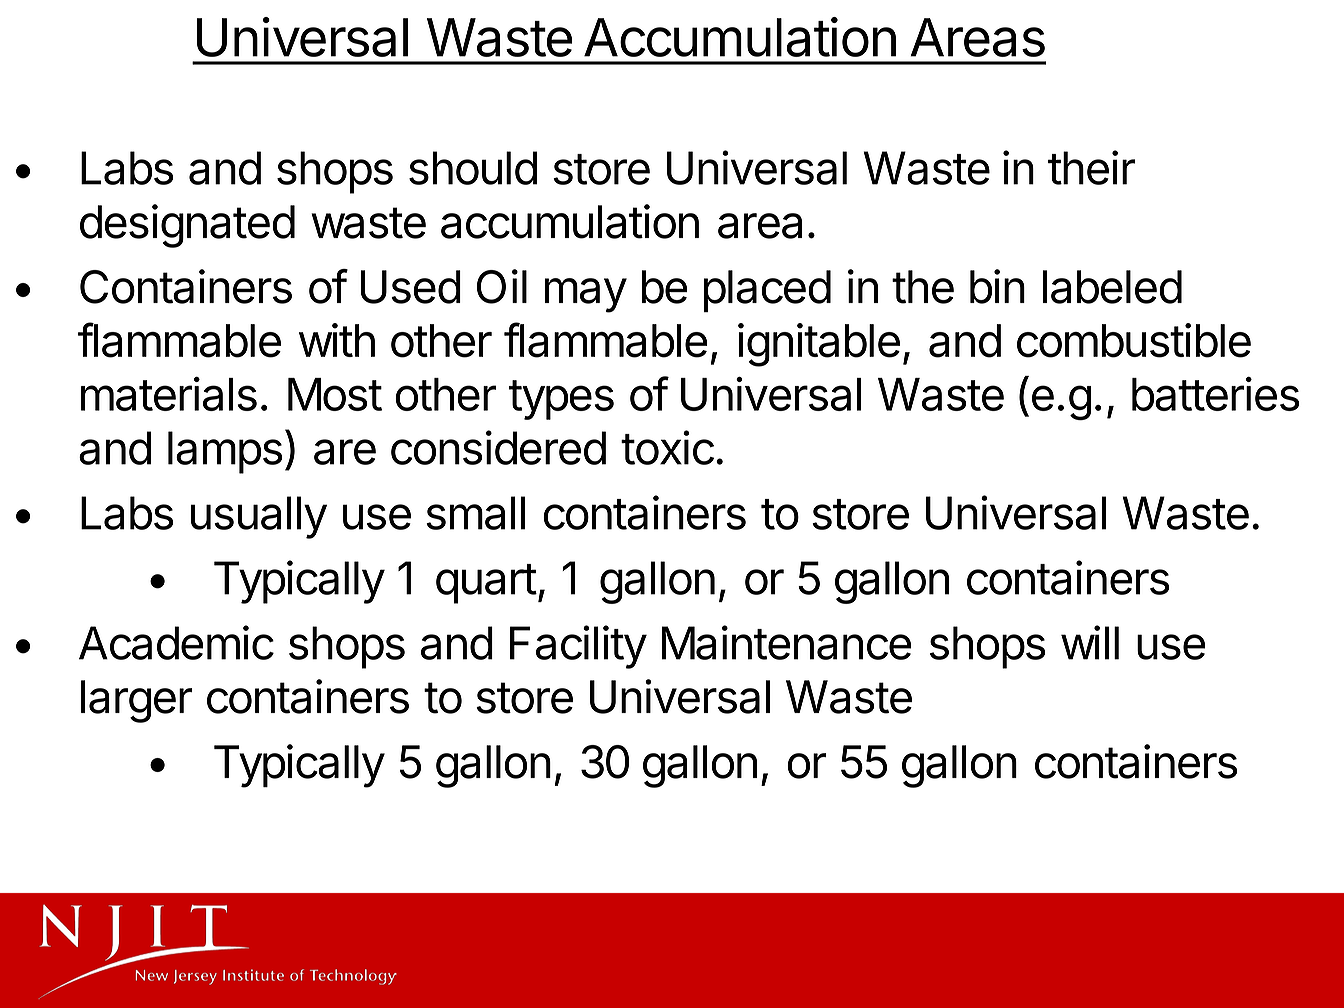  Describe the element at coordinates (997, 286) in the screenshot. I see `bin` at that location.
